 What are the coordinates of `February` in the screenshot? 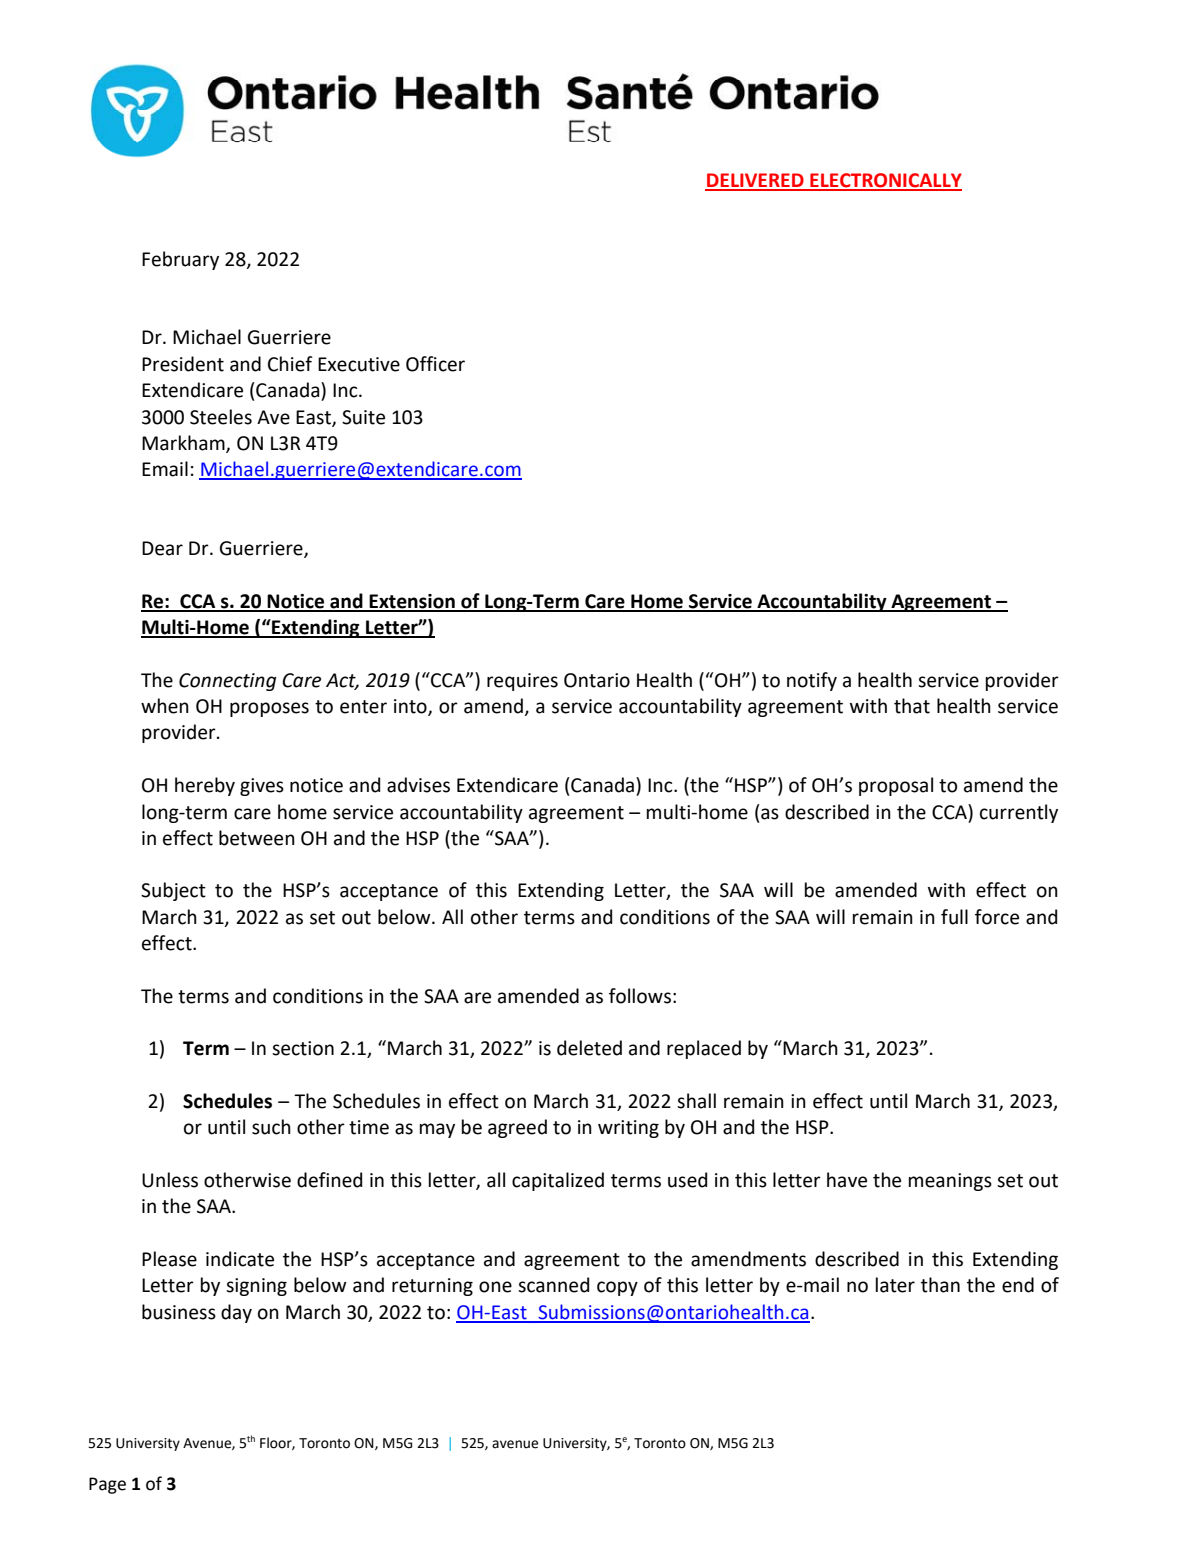 It's located at (180, 260).
